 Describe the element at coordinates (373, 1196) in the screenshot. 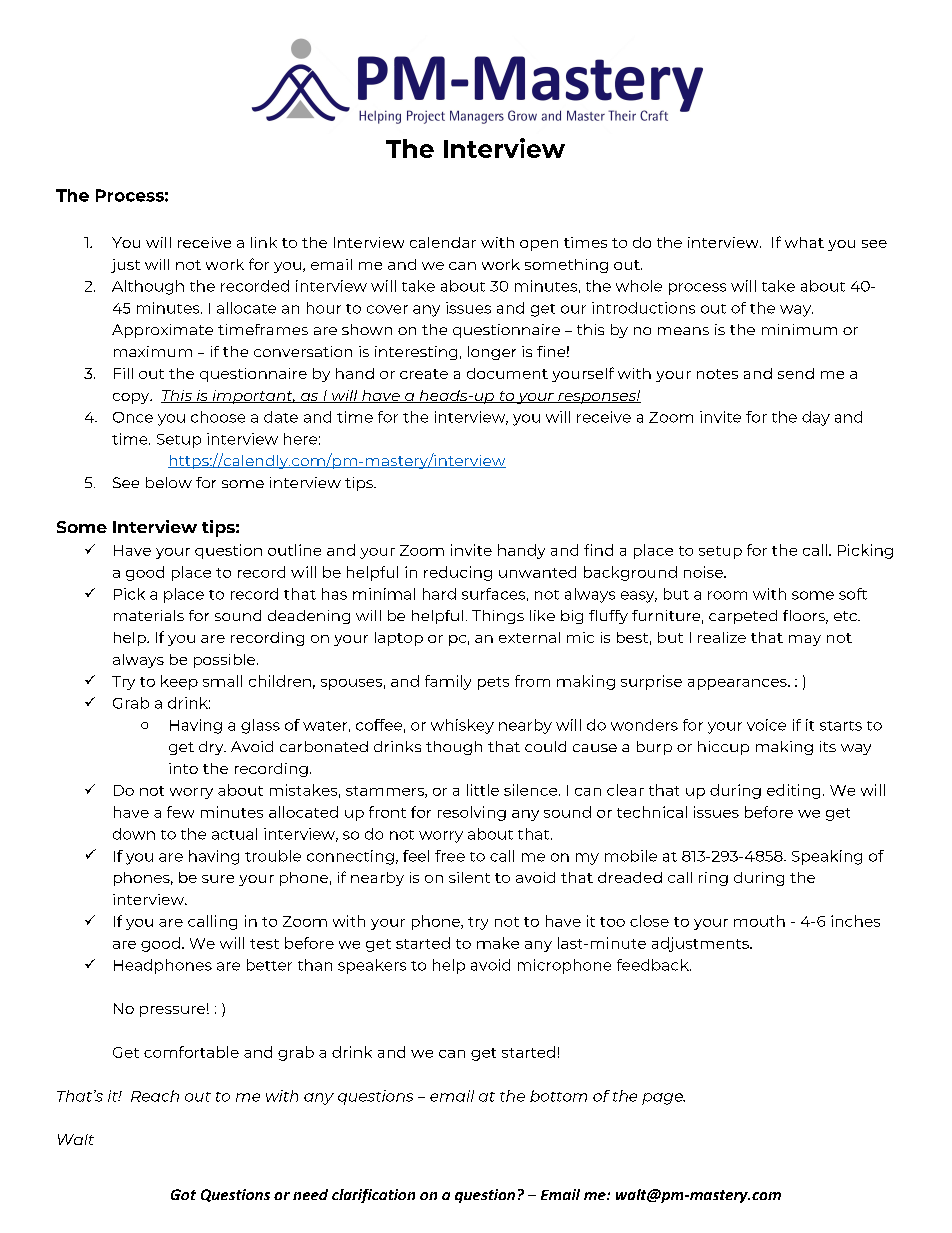

I see `clarification` at that location.
